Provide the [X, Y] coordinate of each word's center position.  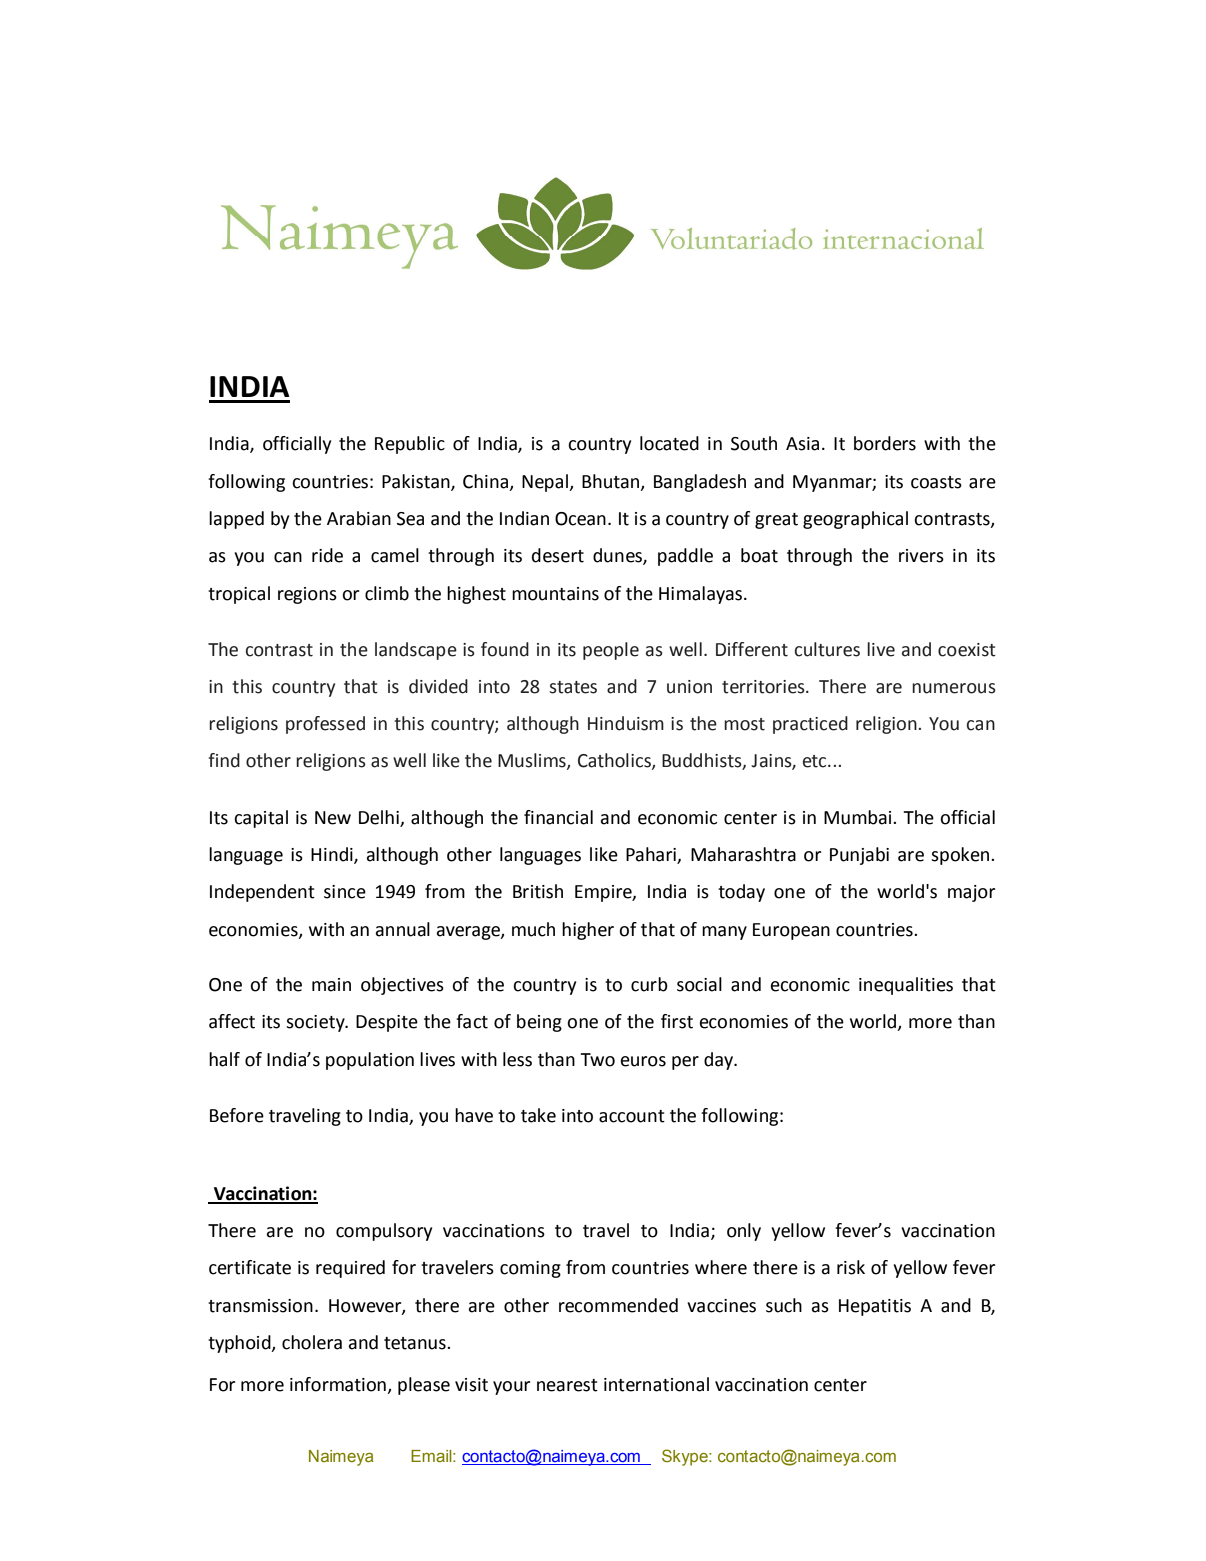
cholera [312, 1342]
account [632, 1116]
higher [588, 931]
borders [885, 443]
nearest [567, 1385]
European [791, 931]
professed [325, 725]
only [744, 1232]
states [573, 687]
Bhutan [612, 482]
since [345, 892]
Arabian [359, 518]
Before [237, 1115]
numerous [954, 688]
